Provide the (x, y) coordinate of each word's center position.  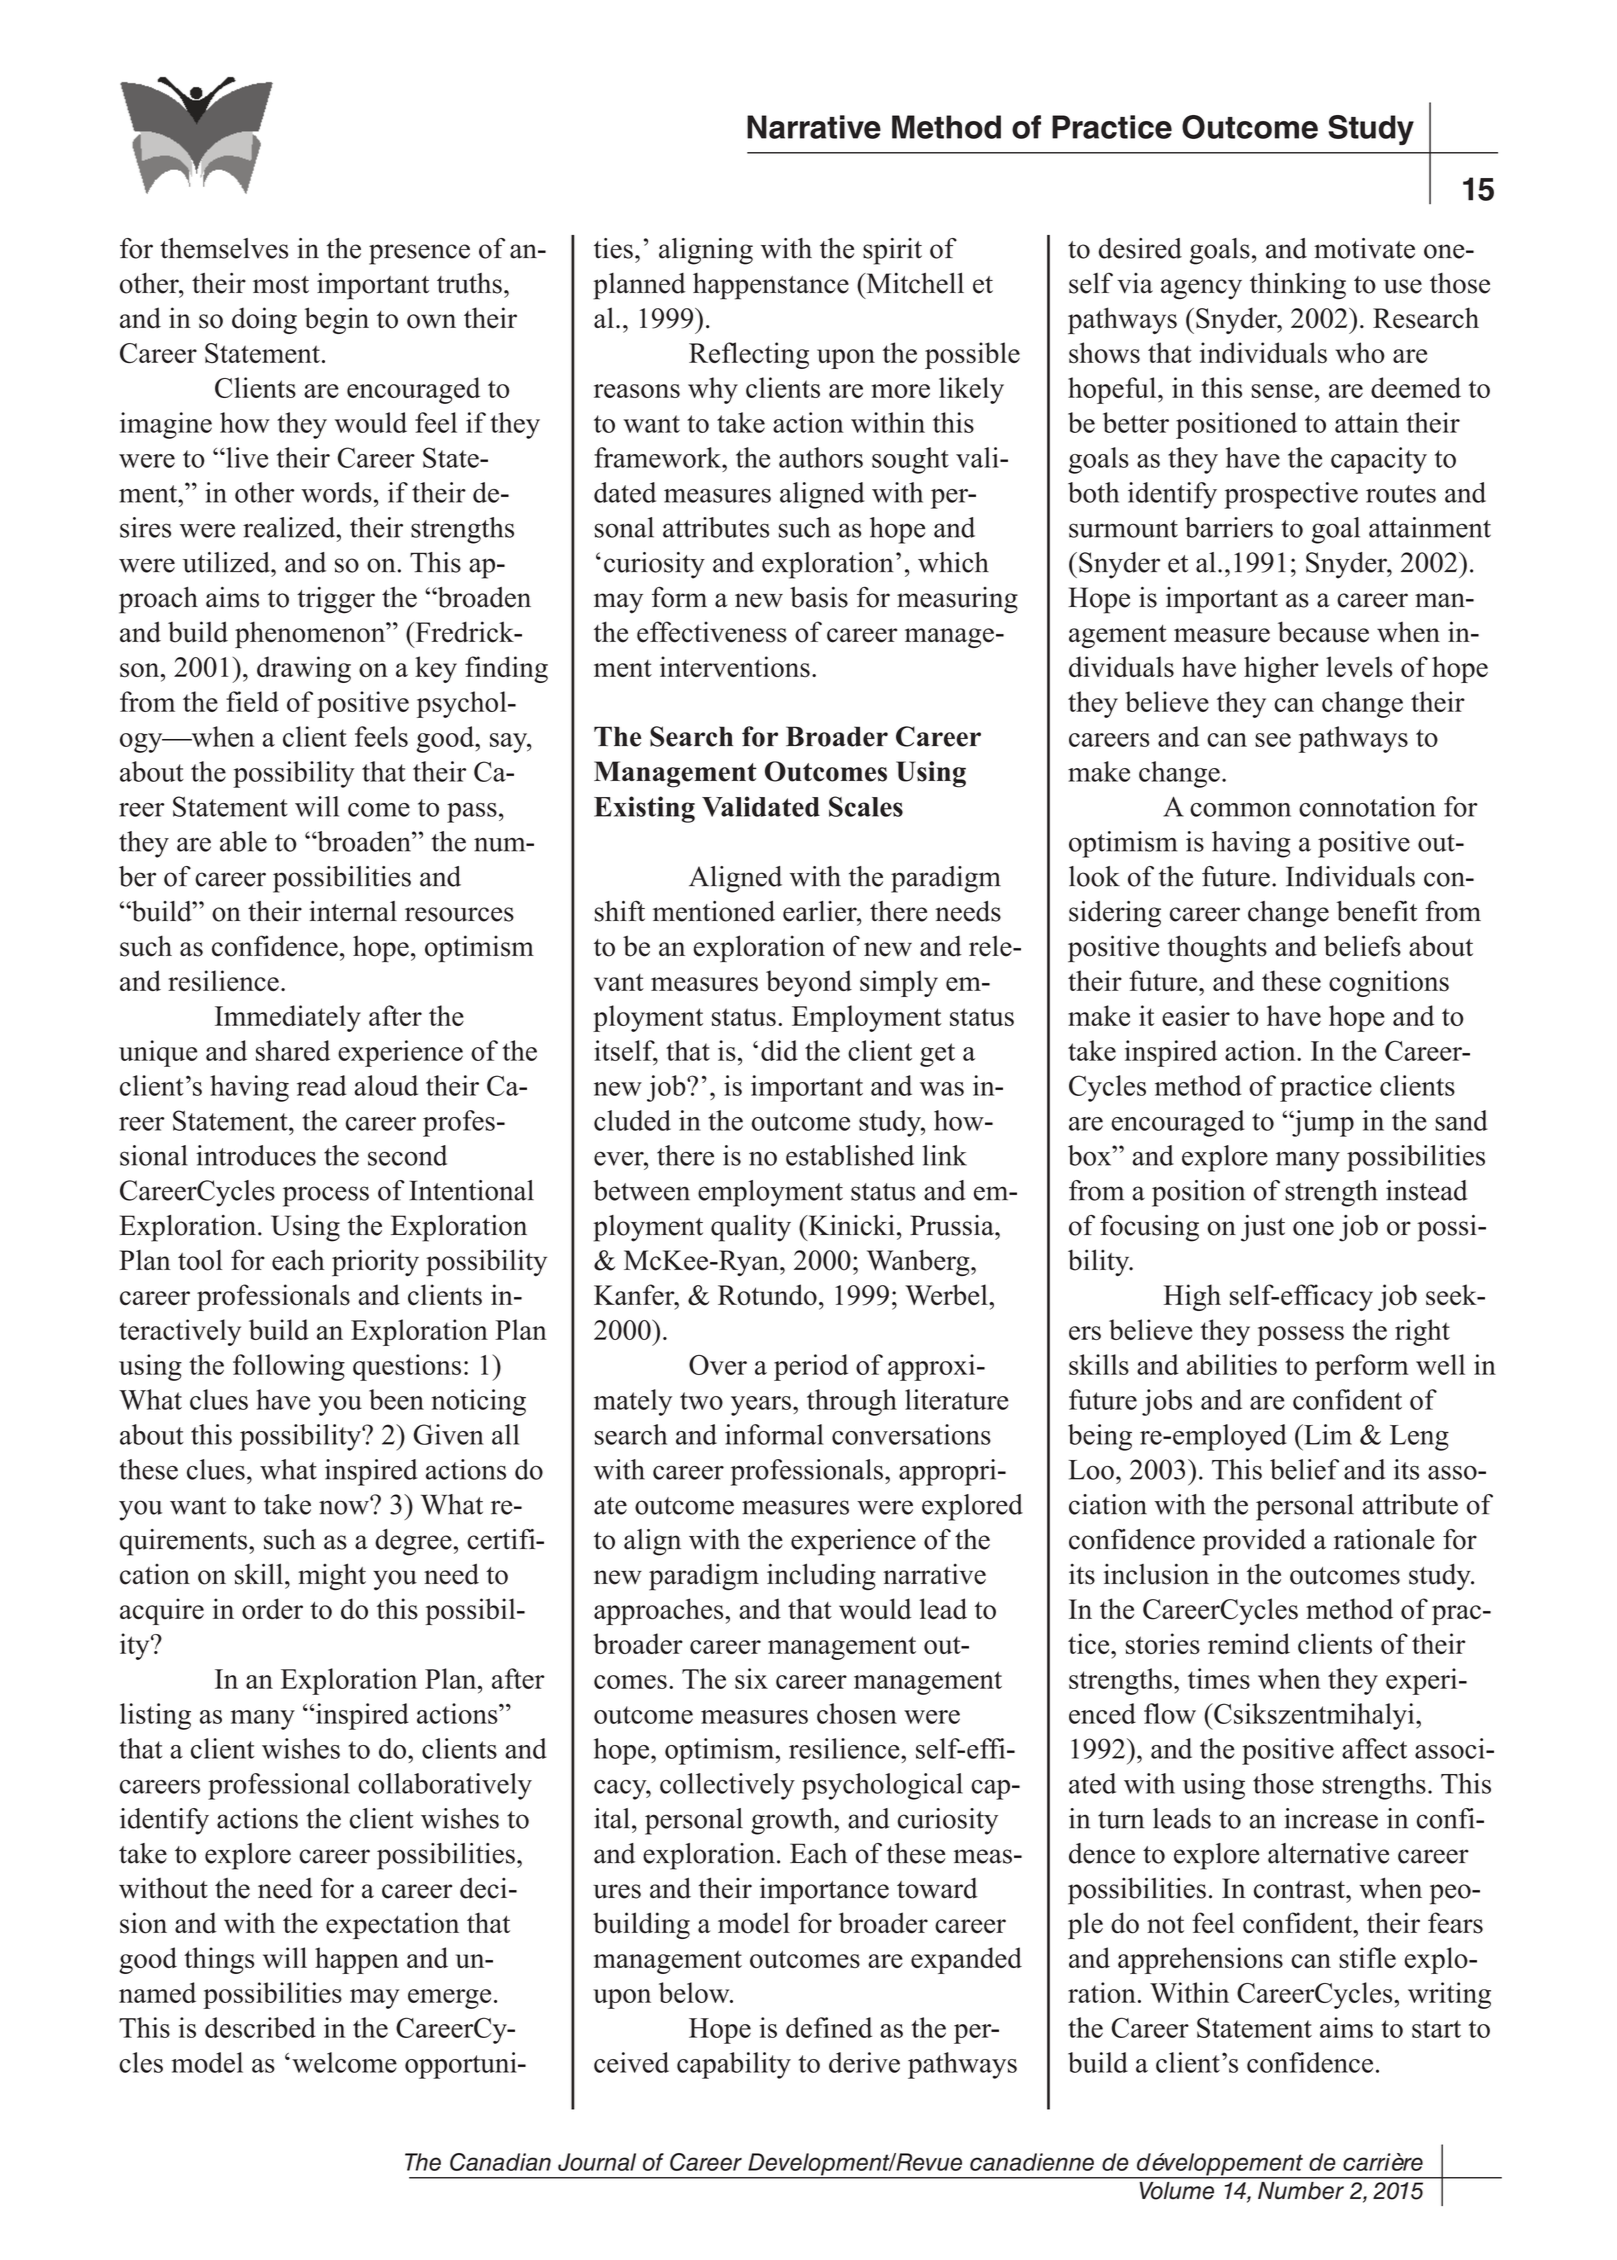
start (1436, 2029)
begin (336, 320)
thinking (1298, 286)
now (345, 1506)
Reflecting (749, 355)
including (821, 1576)
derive (864, 2062)
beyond (809, 983)
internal (353, 911)
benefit (1377, 911)
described (260, 2027)
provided (1254, 1542)
